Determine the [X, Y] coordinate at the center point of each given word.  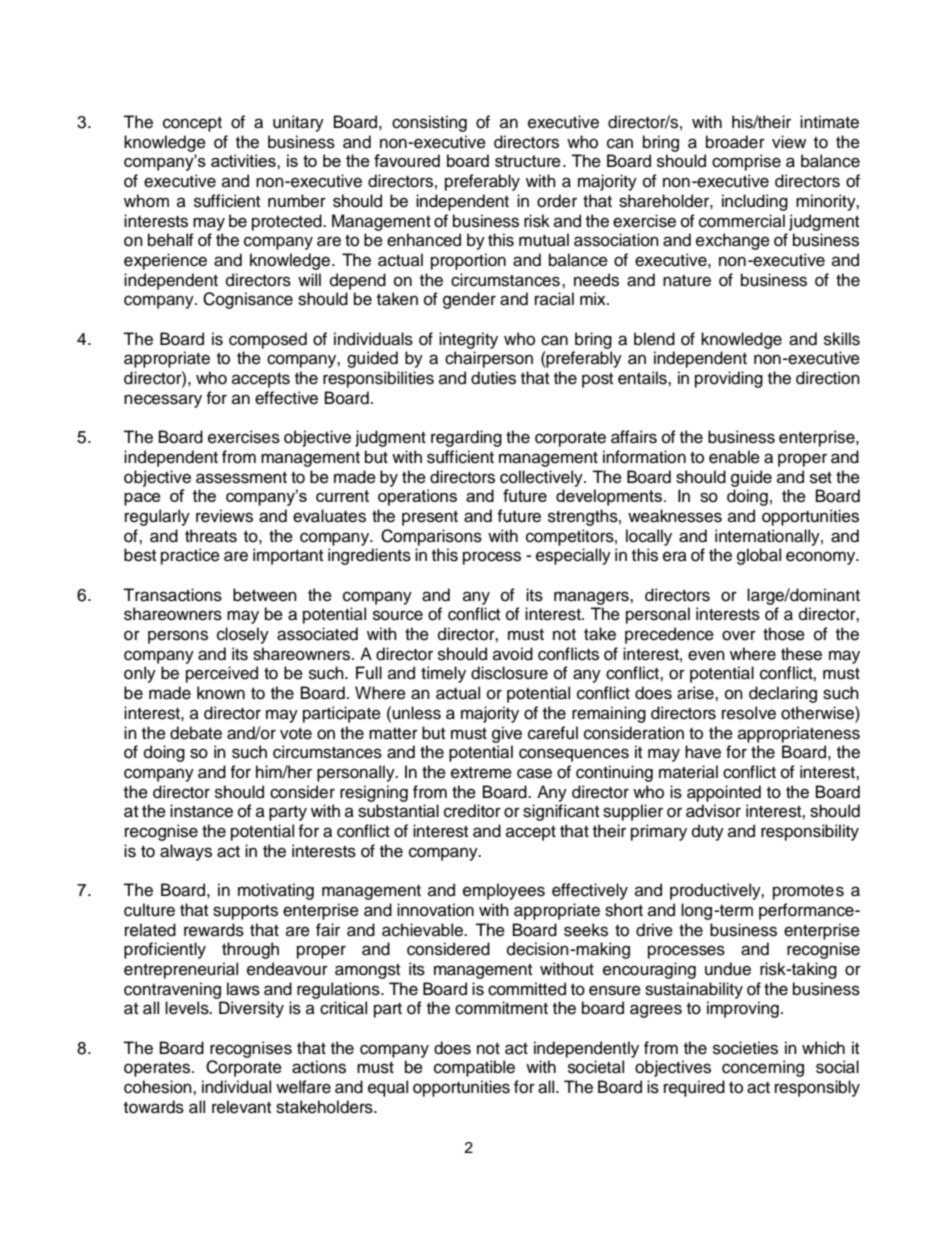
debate [196, 733]
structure [528, 161]
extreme [481, 773]
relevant [241, 1107]
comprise [746, 162]
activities [244, 160]
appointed [724, 793]
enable [734, 457]
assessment [241, 478]
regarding [466, 438]
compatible [474, 1068]
